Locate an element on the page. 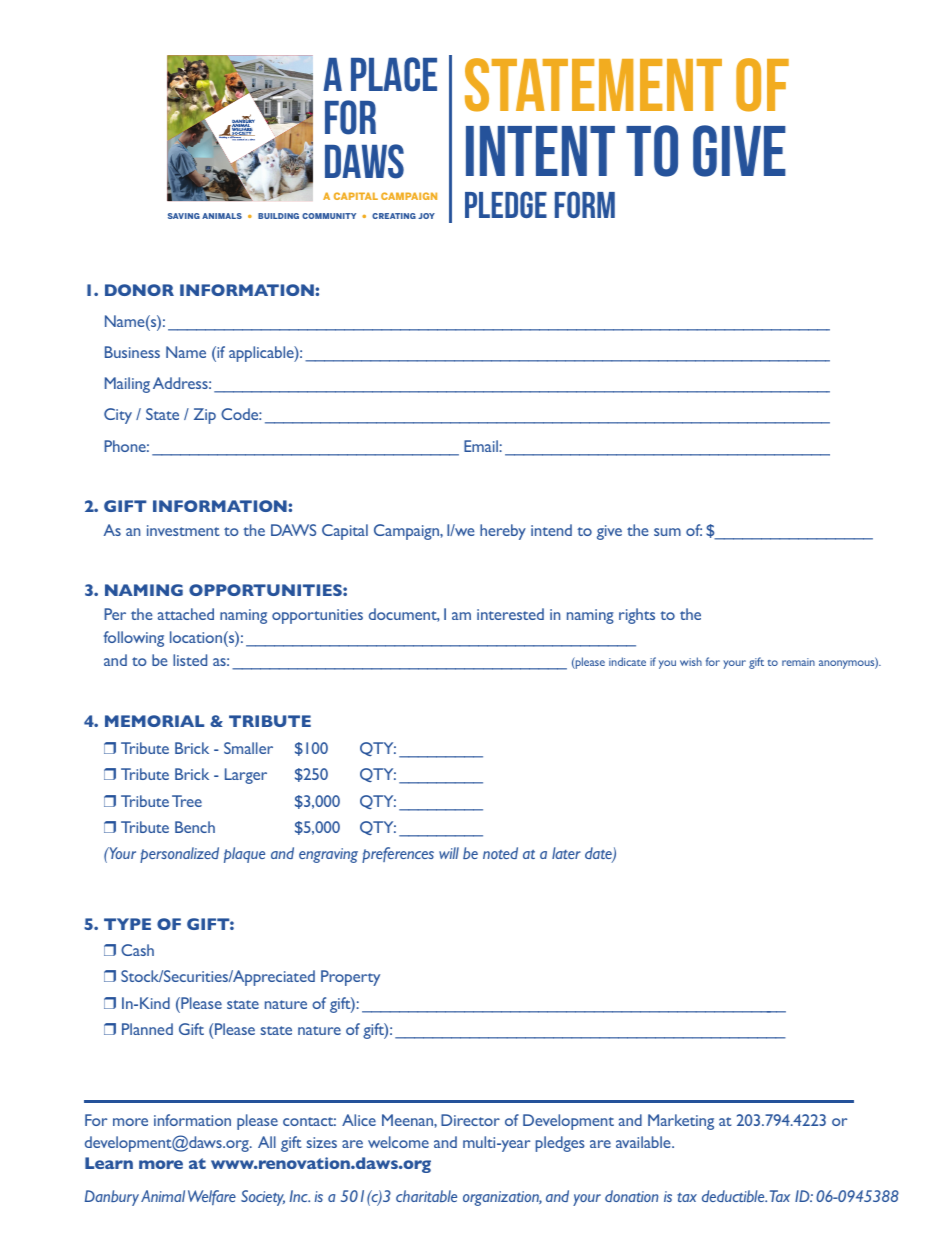 Image resolution: width=952 pixels, height=1233 pixels. later is located at coordinates (566, 853).
